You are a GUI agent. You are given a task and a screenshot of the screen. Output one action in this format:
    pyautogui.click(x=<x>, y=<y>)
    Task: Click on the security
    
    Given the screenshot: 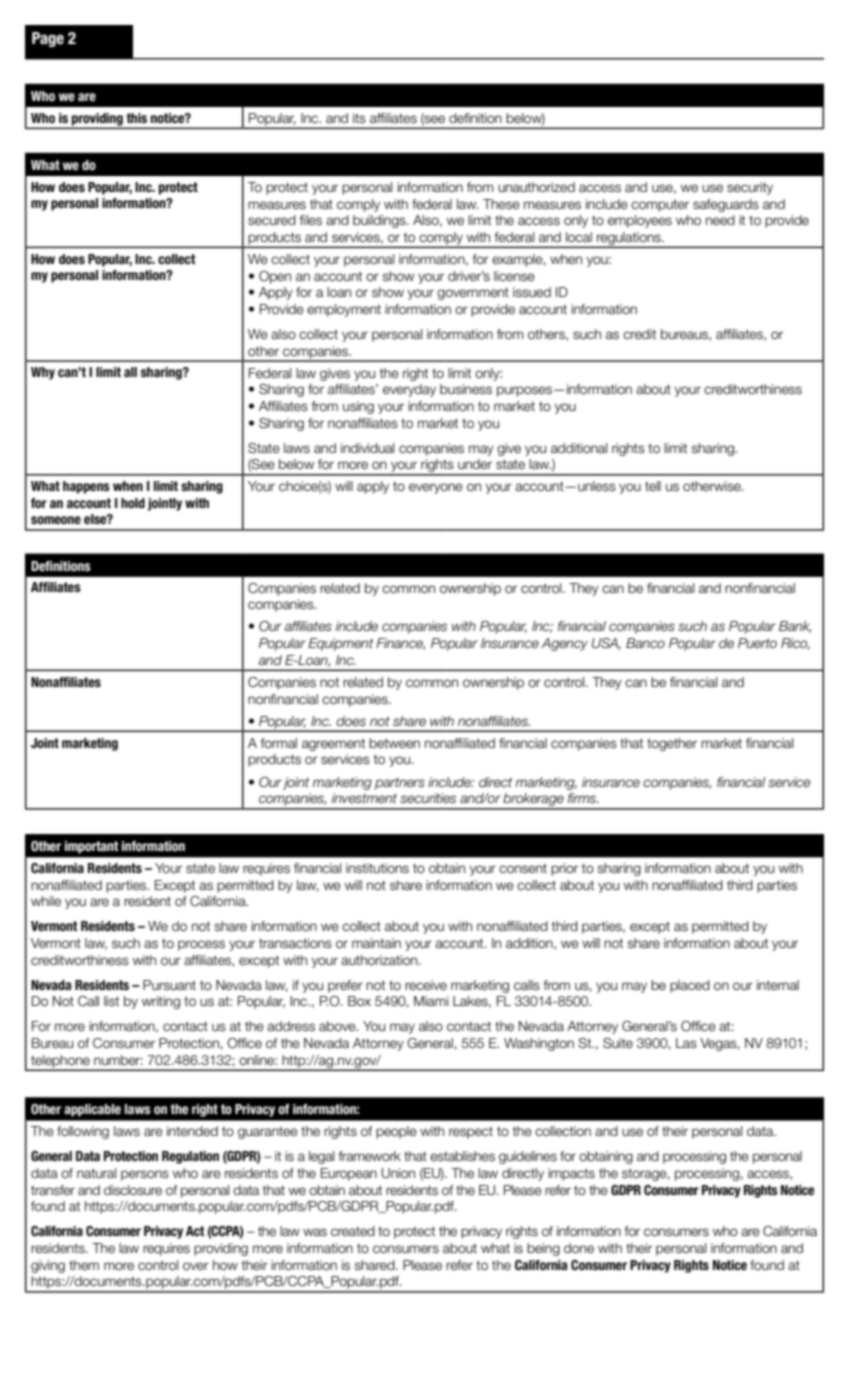 What is the action you would take?
    pyautogui.click(x=750, y=188)
